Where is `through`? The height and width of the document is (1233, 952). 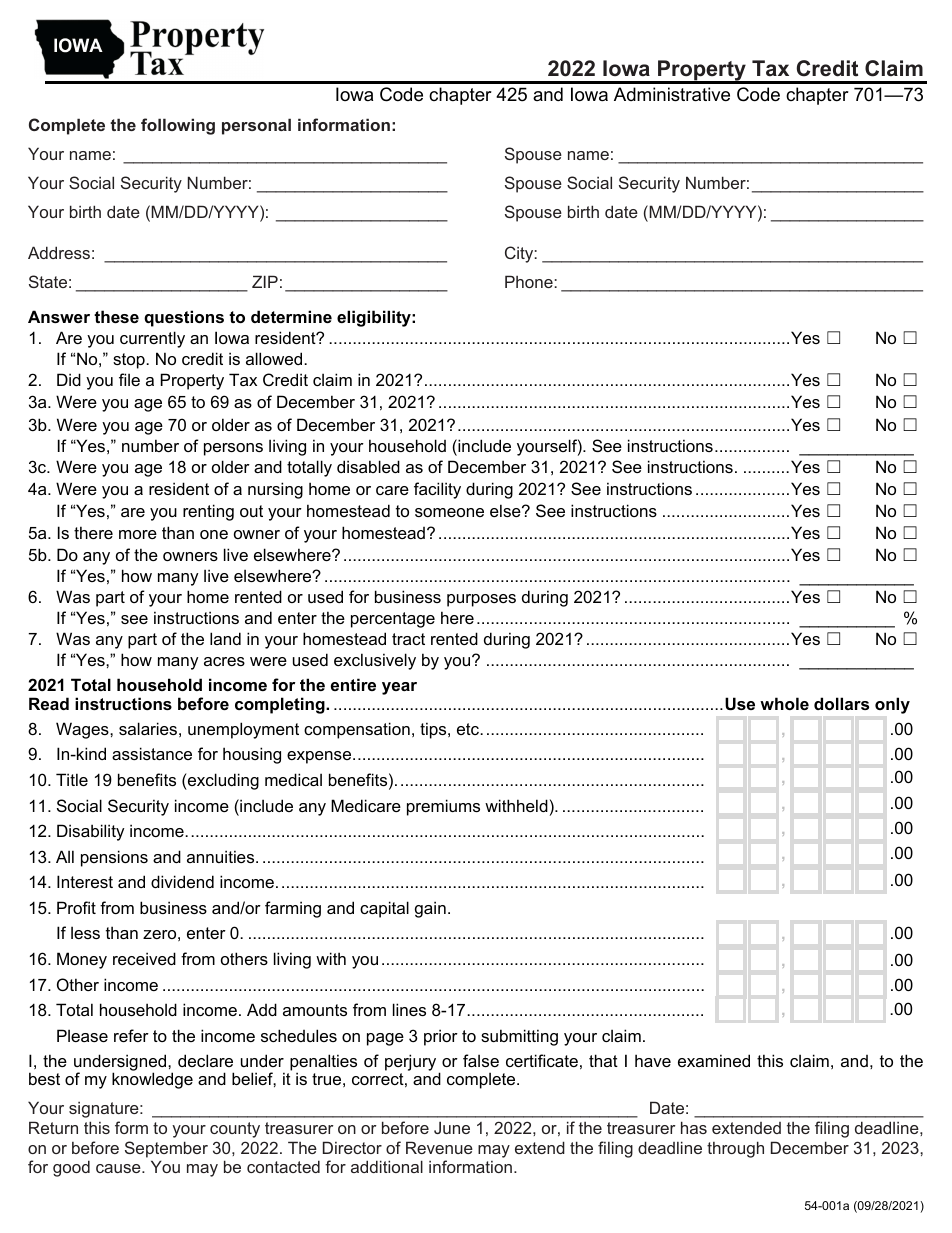 through is located at coordinates (735, 1149).
